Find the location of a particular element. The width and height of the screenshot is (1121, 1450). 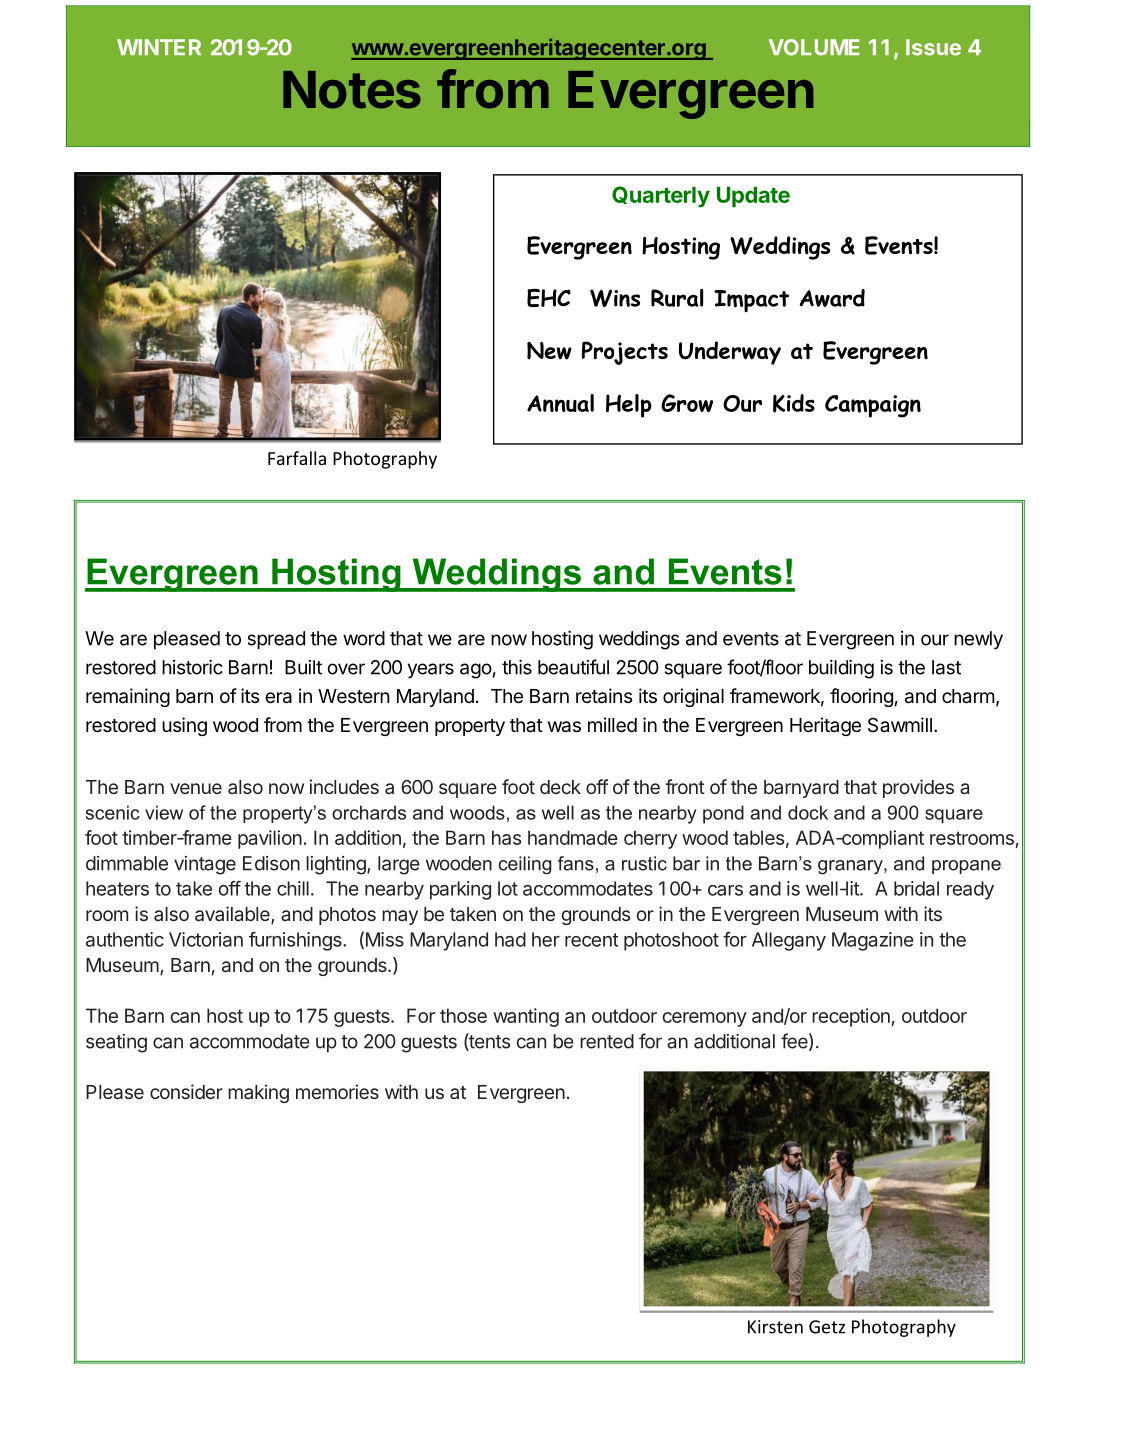

building is located at coordinates (841, 669).
